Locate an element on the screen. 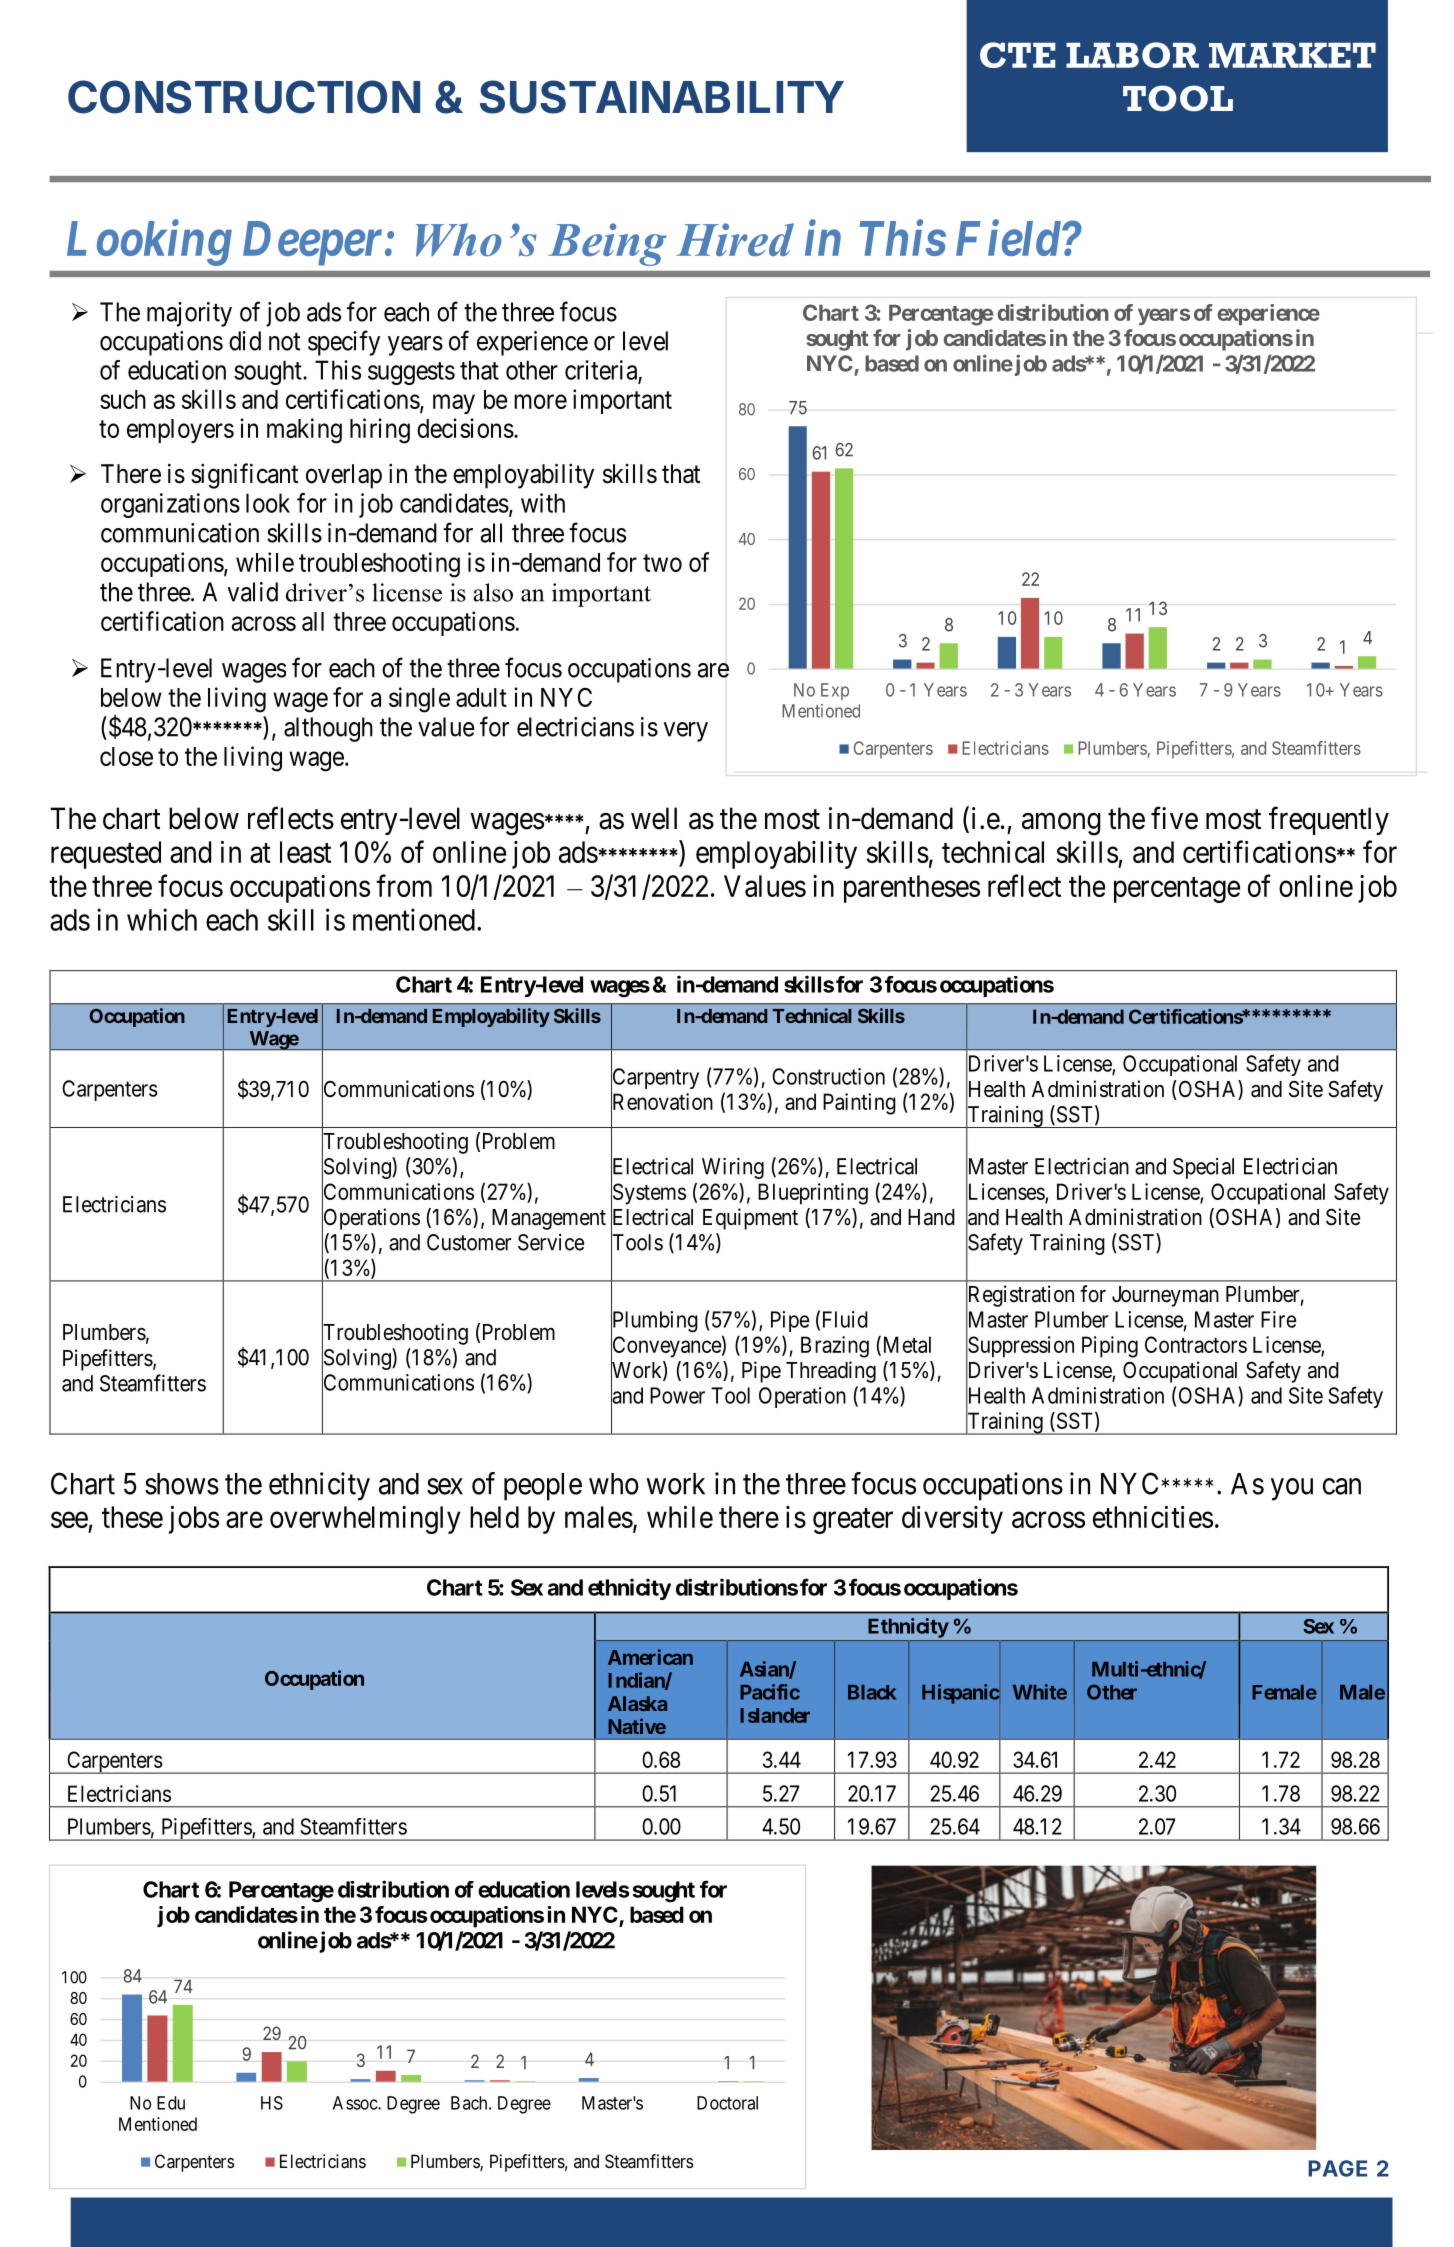  Assoc is located at coordinates (356, 2103).
